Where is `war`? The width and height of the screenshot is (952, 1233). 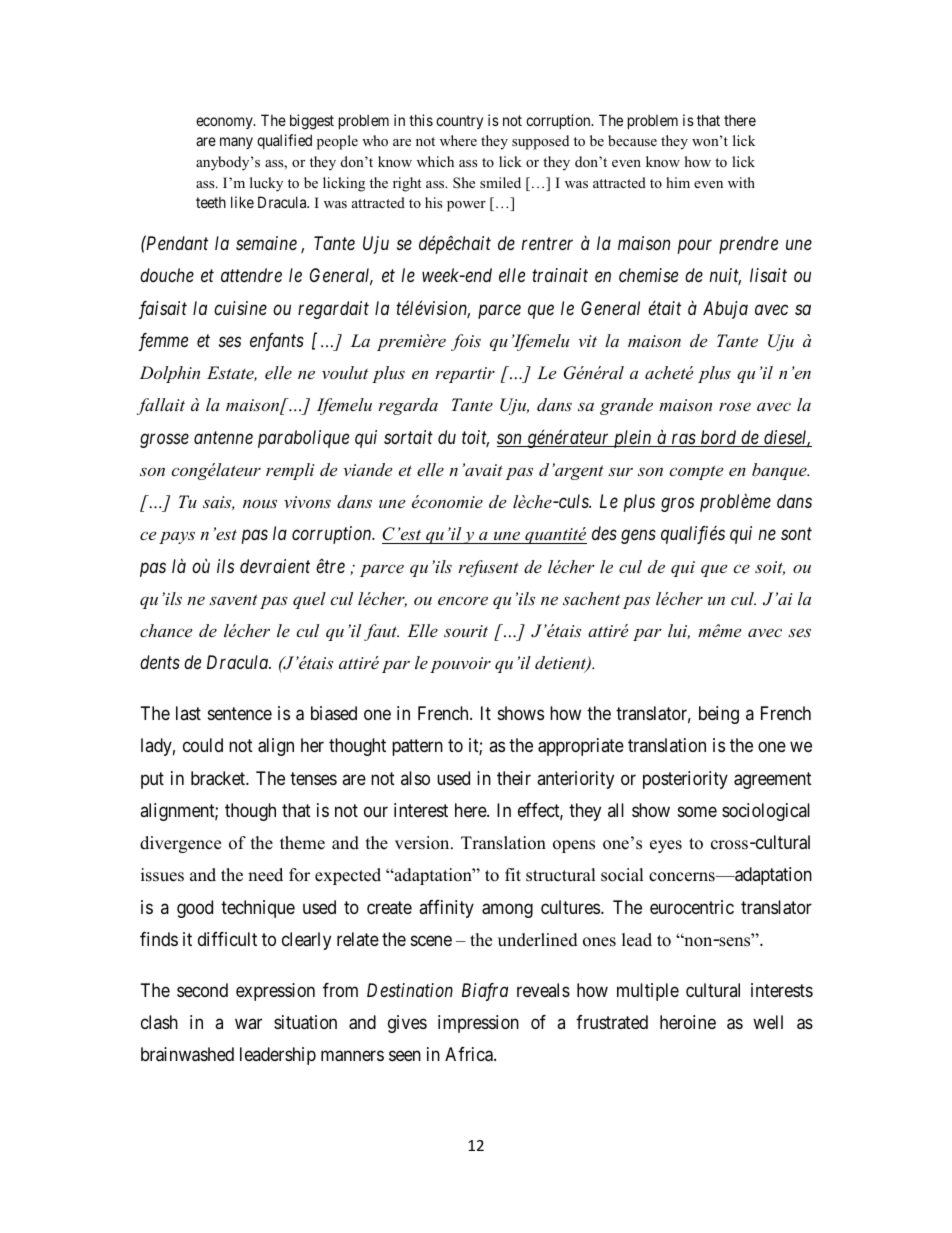
war is located at coordinates (248, 1023).
